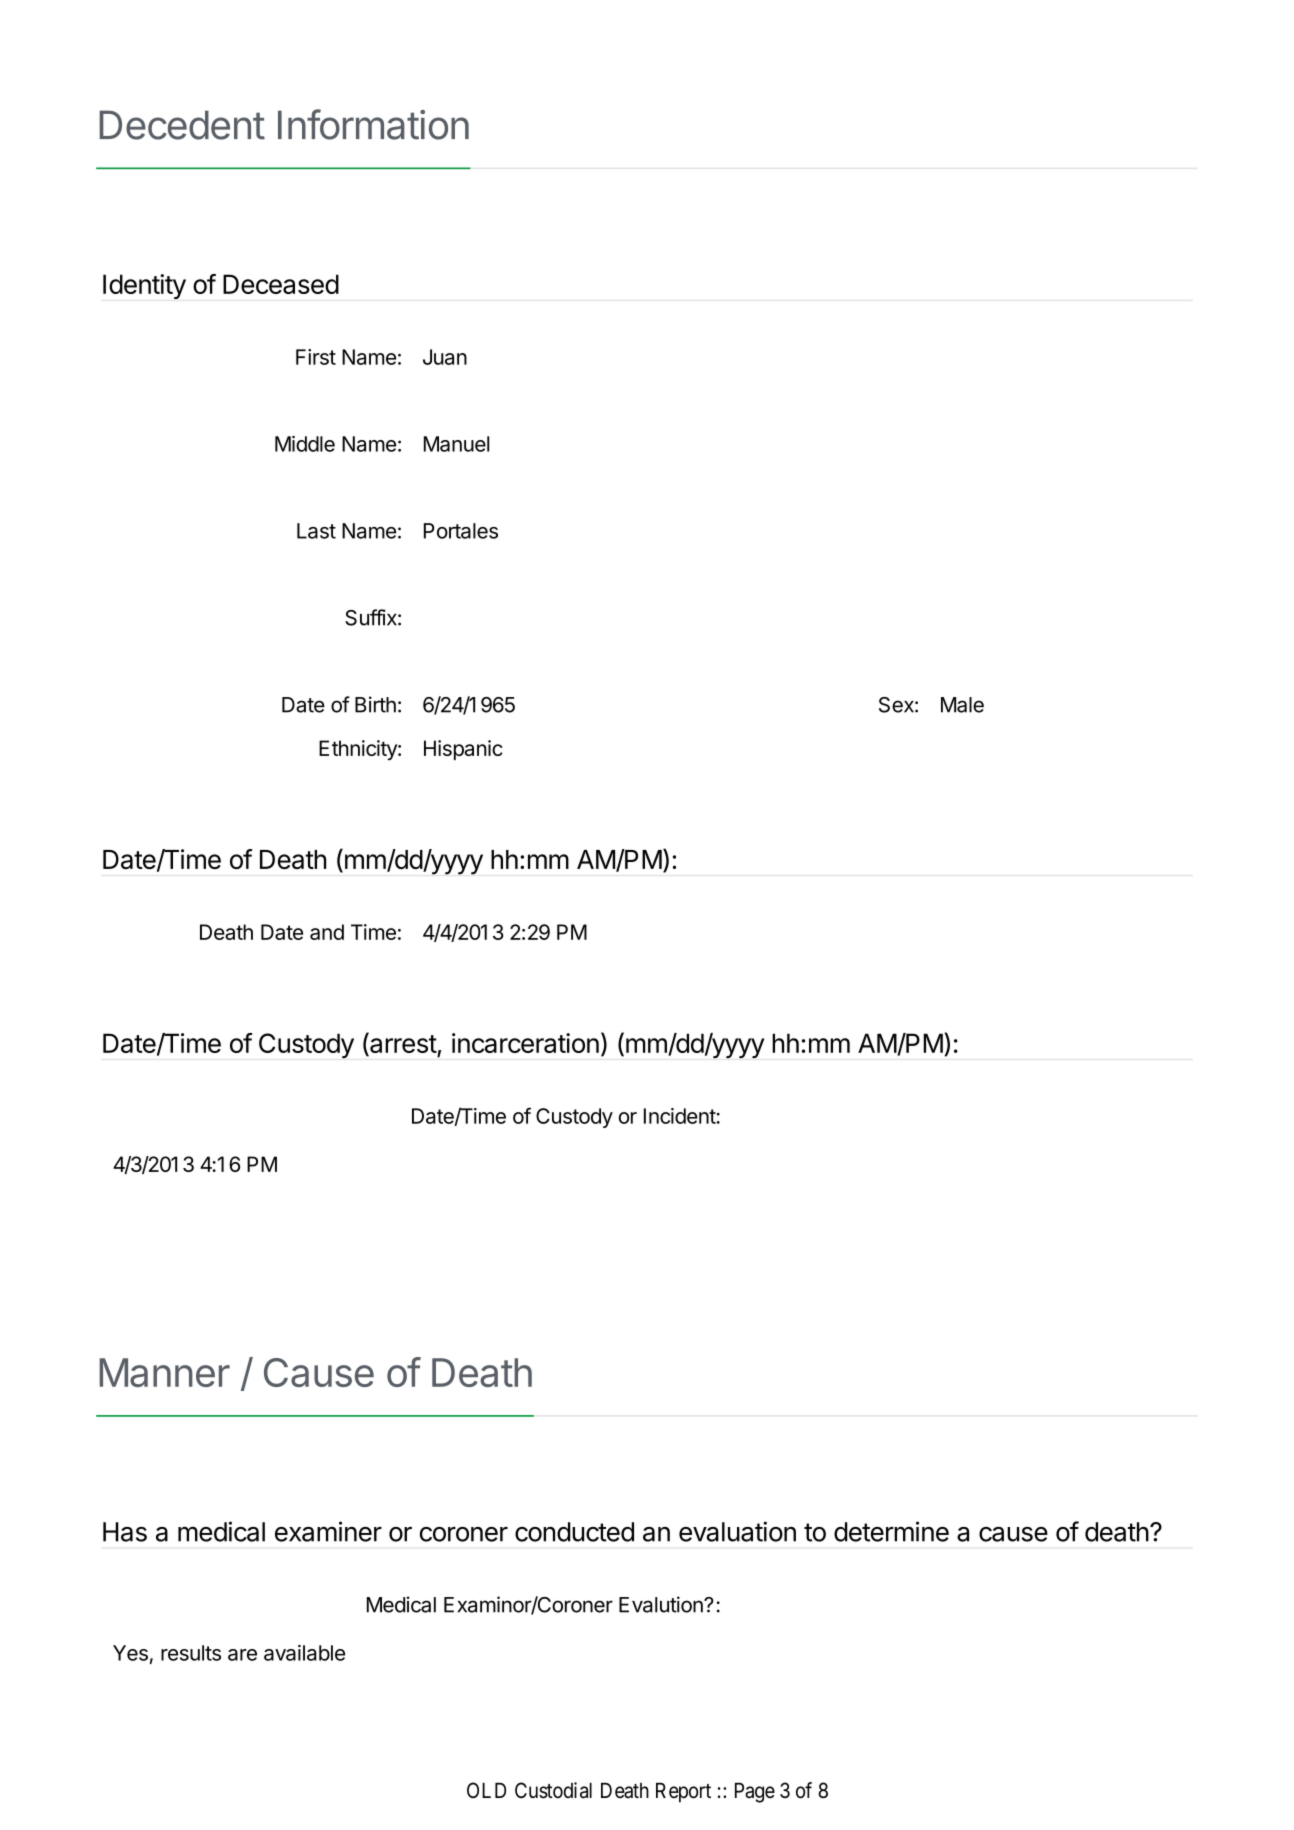  Describe the element at coordinates (182, 125) in the screenshot. I see `Decedent` at that location.
